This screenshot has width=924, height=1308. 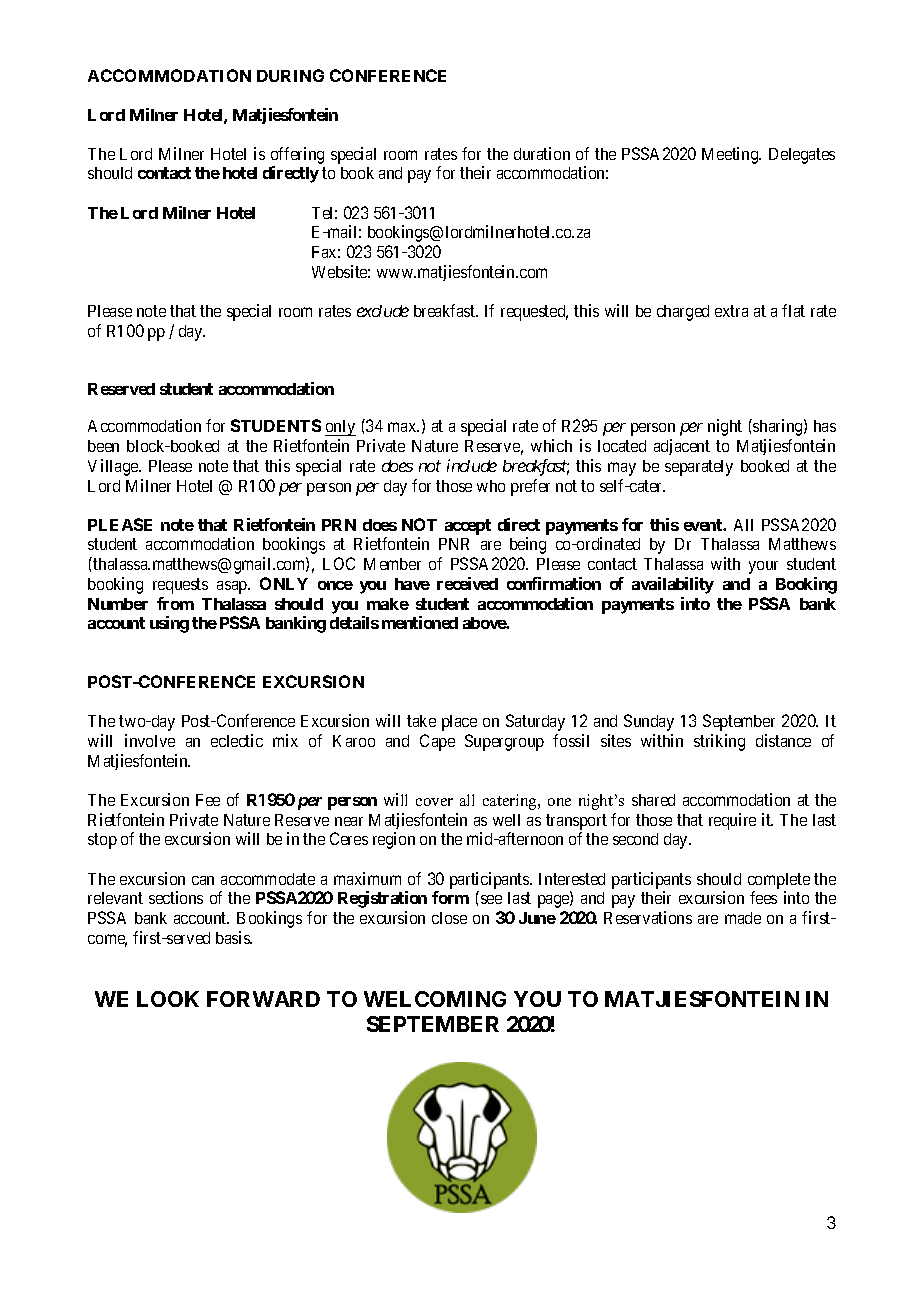 I want to click on been, so click(x=103, y=446).
